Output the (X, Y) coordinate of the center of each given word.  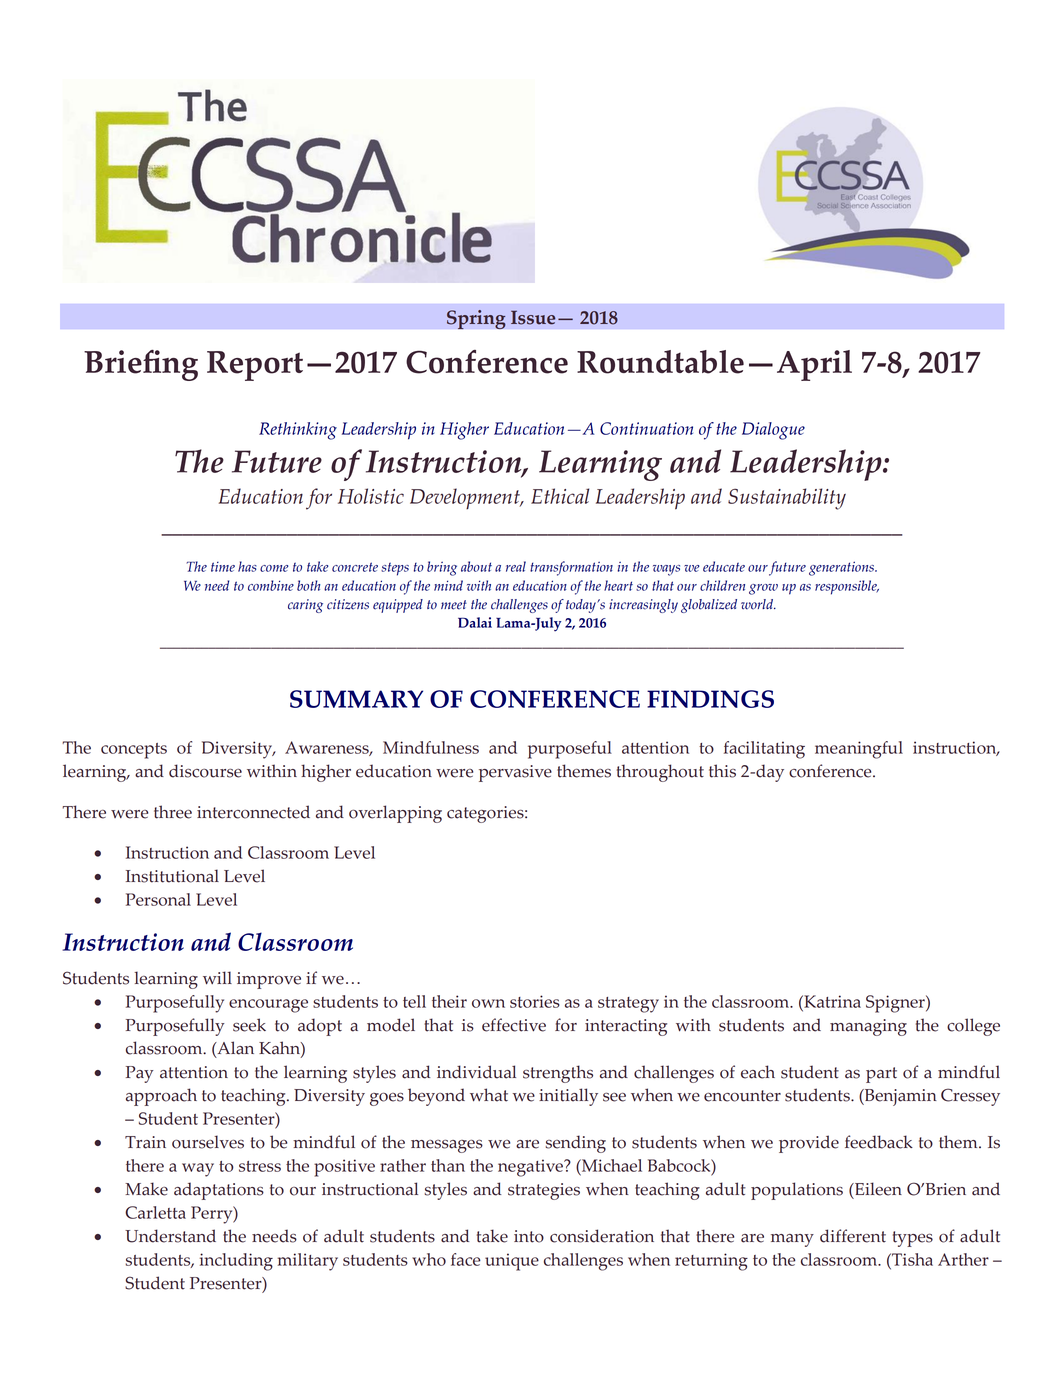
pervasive (515, 773)
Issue (533, 318)
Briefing (141, 365)
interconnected (253, 812)
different (853, 1236)
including (236, 1262)
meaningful (859, 750)
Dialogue (773, 431)
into (529, 1236)
